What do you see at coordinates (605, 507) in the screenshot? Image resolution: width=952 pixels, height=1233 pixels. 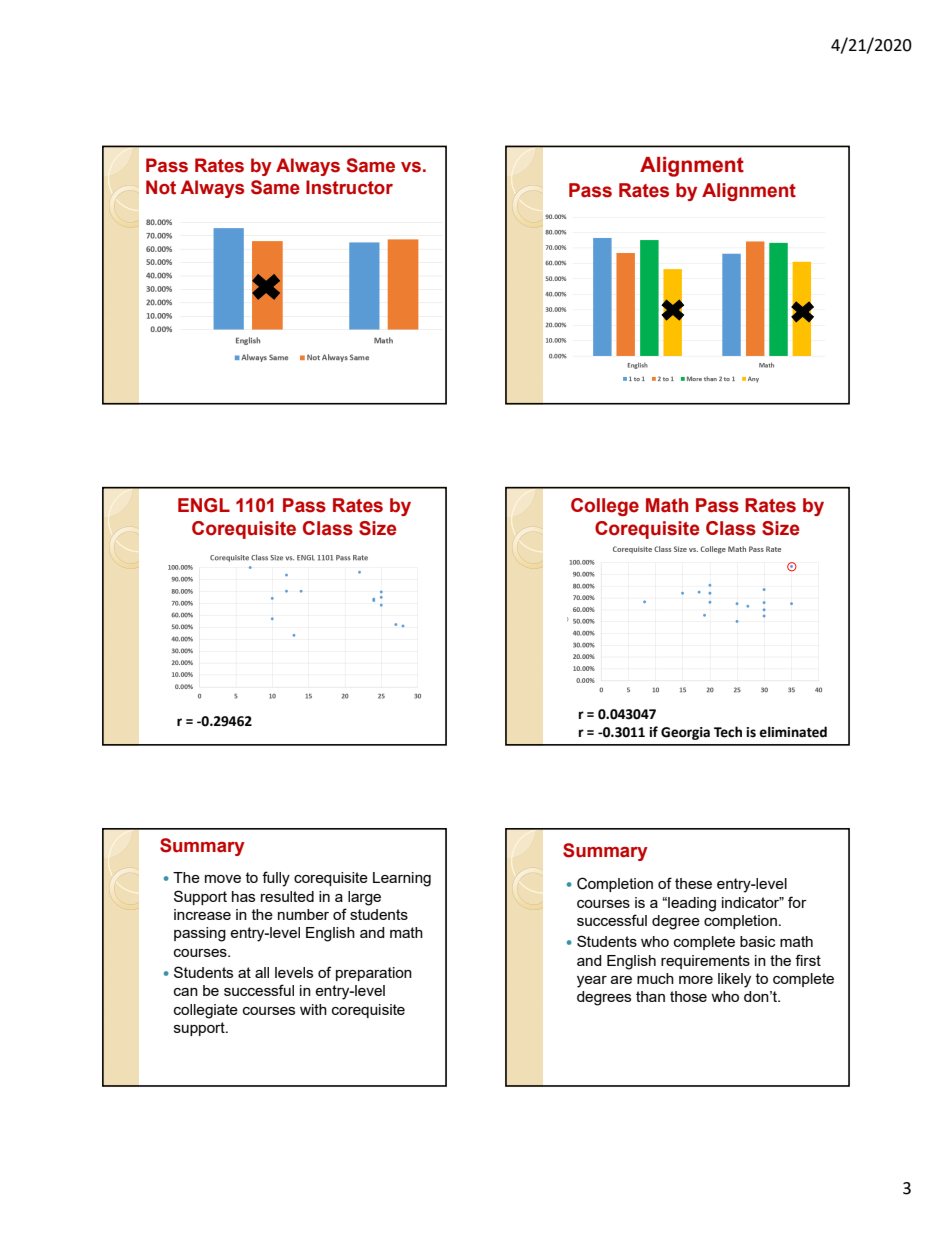 I see `College` at bounding box center [605, 507].
